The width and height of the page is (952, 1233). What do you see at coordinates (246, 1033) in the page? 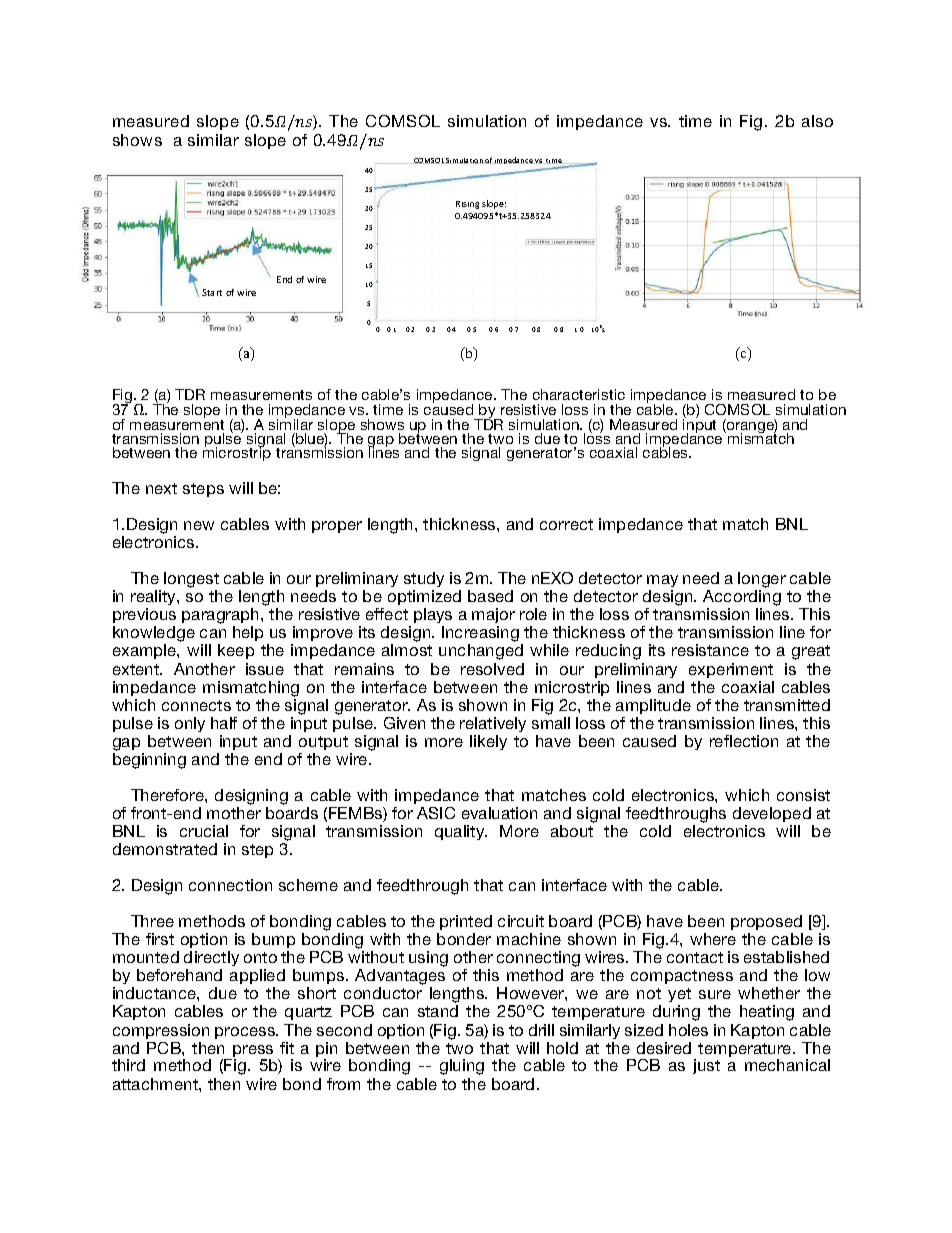
I see `process` at bounding box center [246, 1033].
